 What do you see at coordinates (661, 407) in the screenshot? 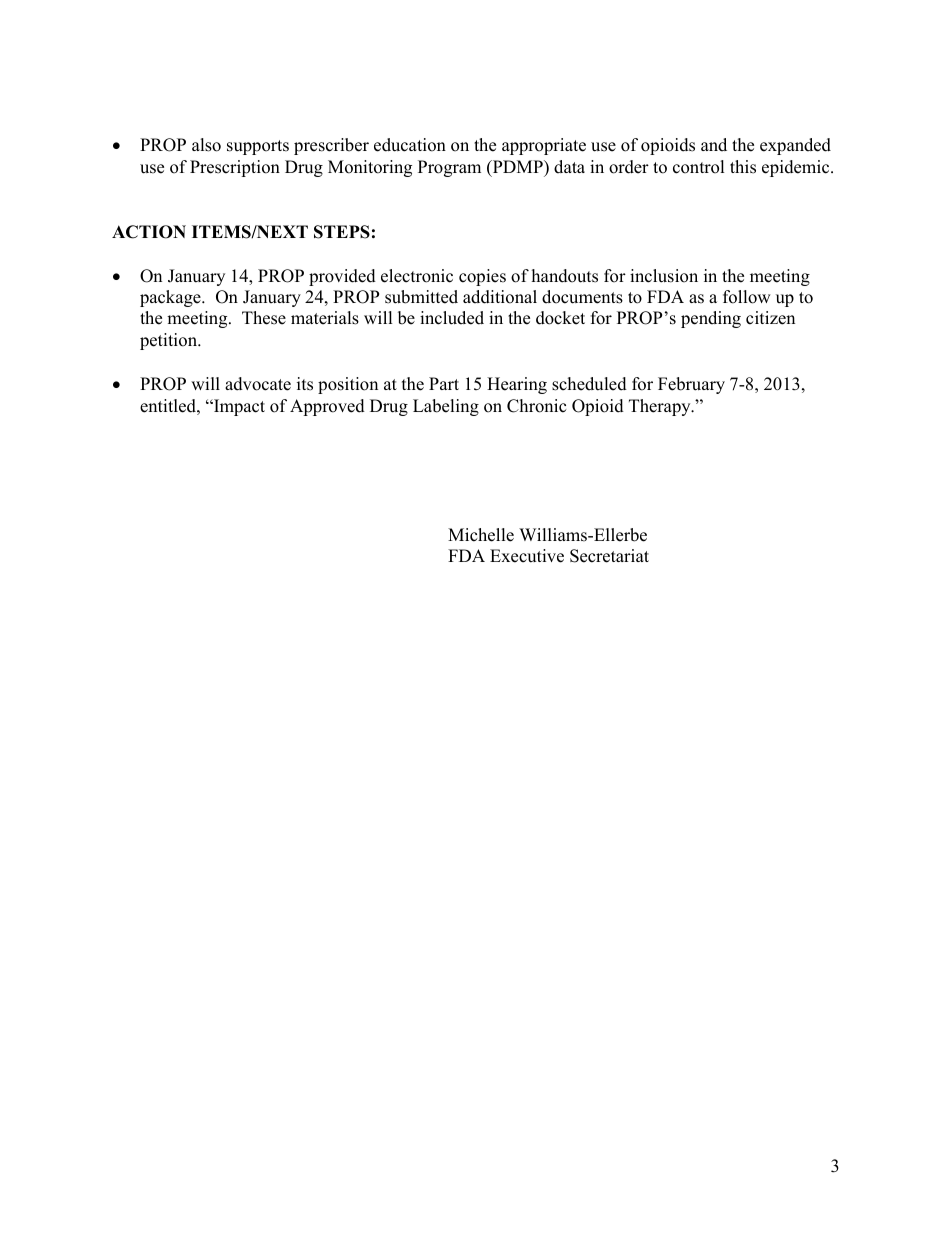
I see `Therapy` at bounding box center [661, 407].
